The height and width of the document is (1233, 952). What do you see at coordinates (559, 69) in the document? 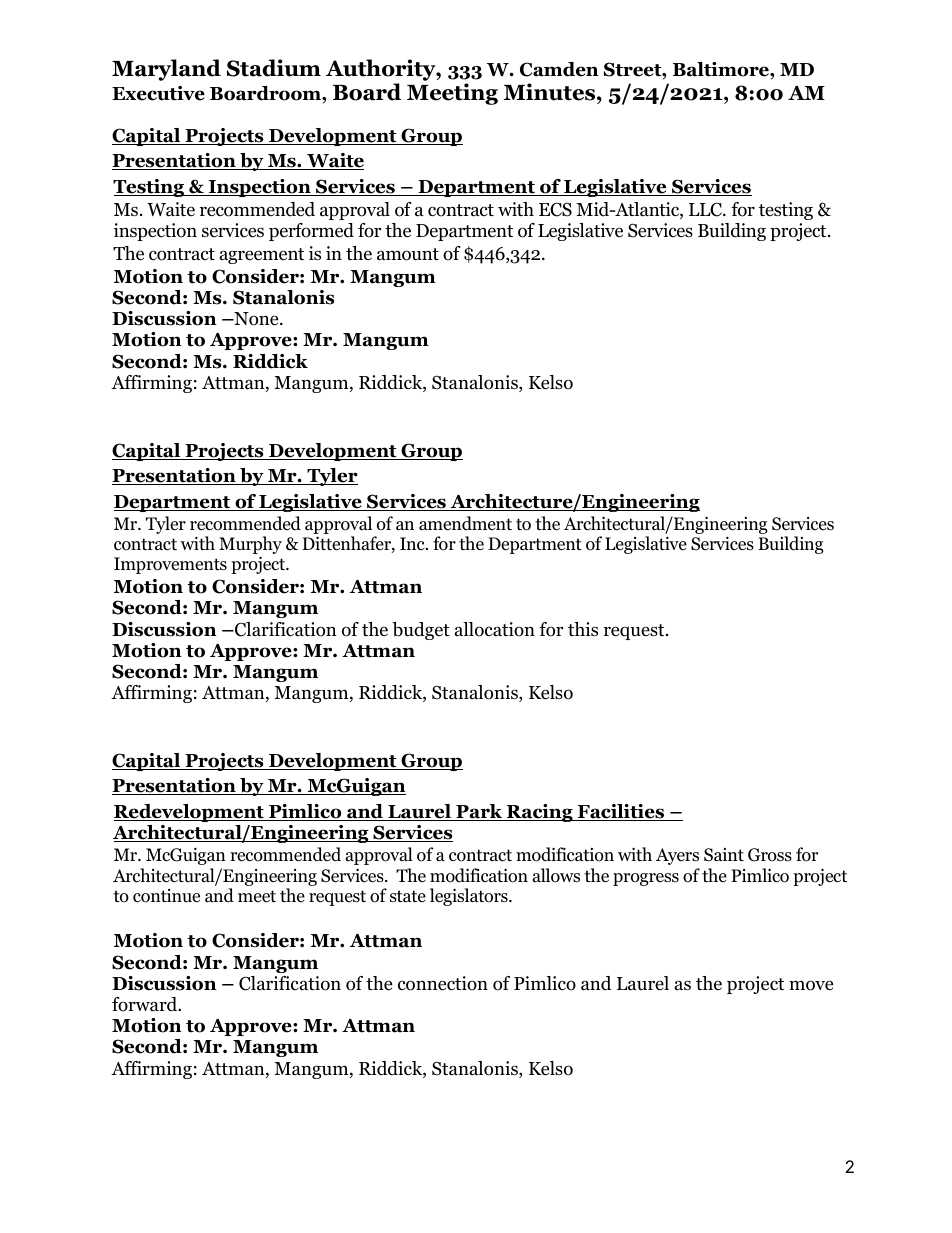
I see `Camden` at bounding box center [559, 69].
